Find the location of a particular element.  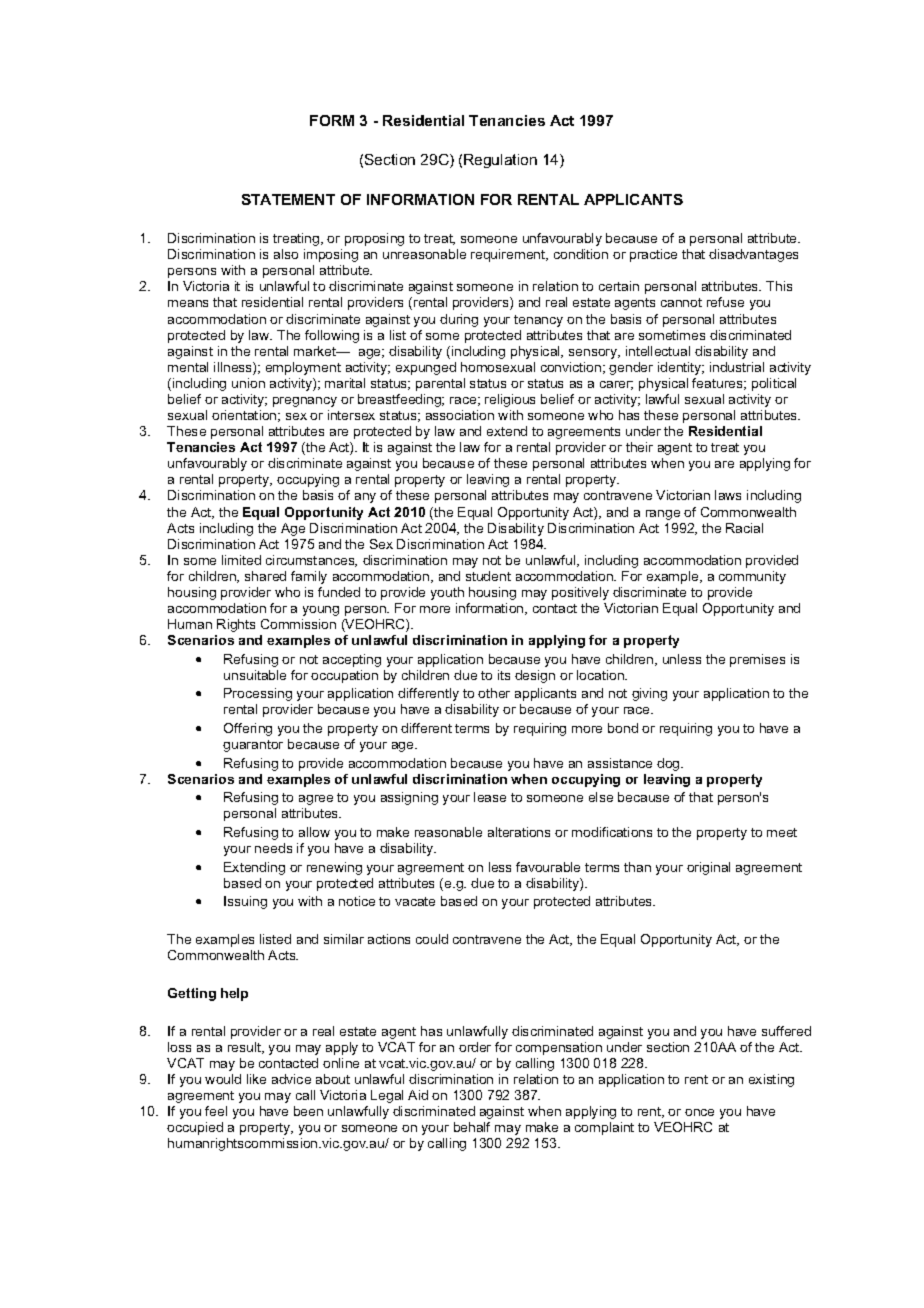

premises is located at coordinates (757, 660).
